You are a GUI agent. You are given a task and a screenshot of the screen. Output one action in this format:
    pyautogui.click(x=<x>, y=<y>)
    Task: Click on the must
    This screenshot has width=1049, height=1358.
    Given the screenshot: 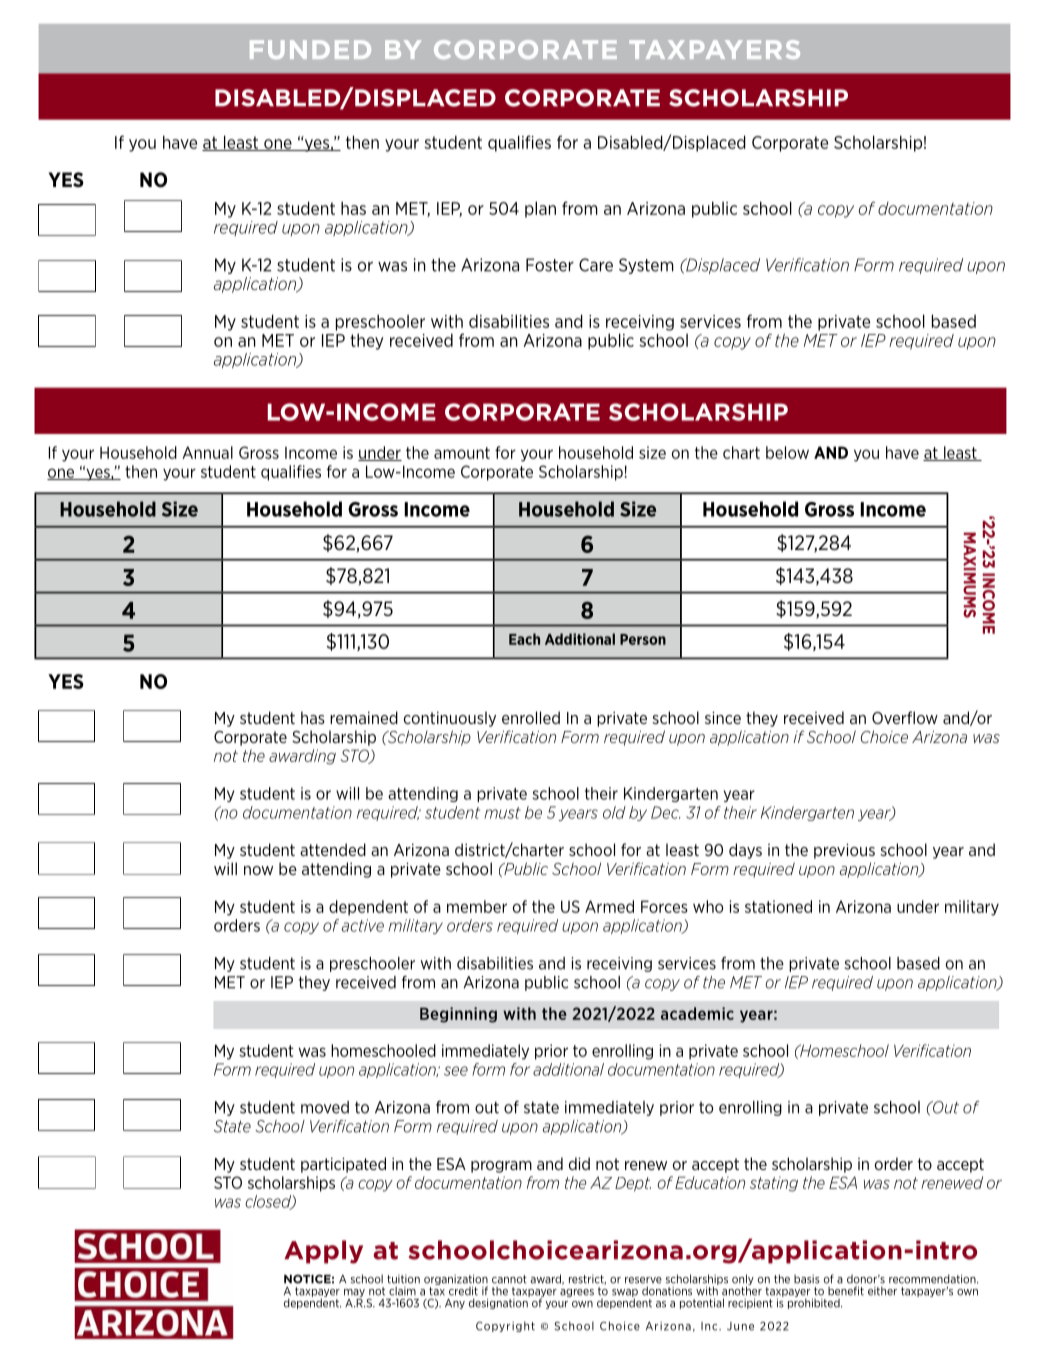 What is the action you would take?
    pyautogui.click(x=502, y=813)
